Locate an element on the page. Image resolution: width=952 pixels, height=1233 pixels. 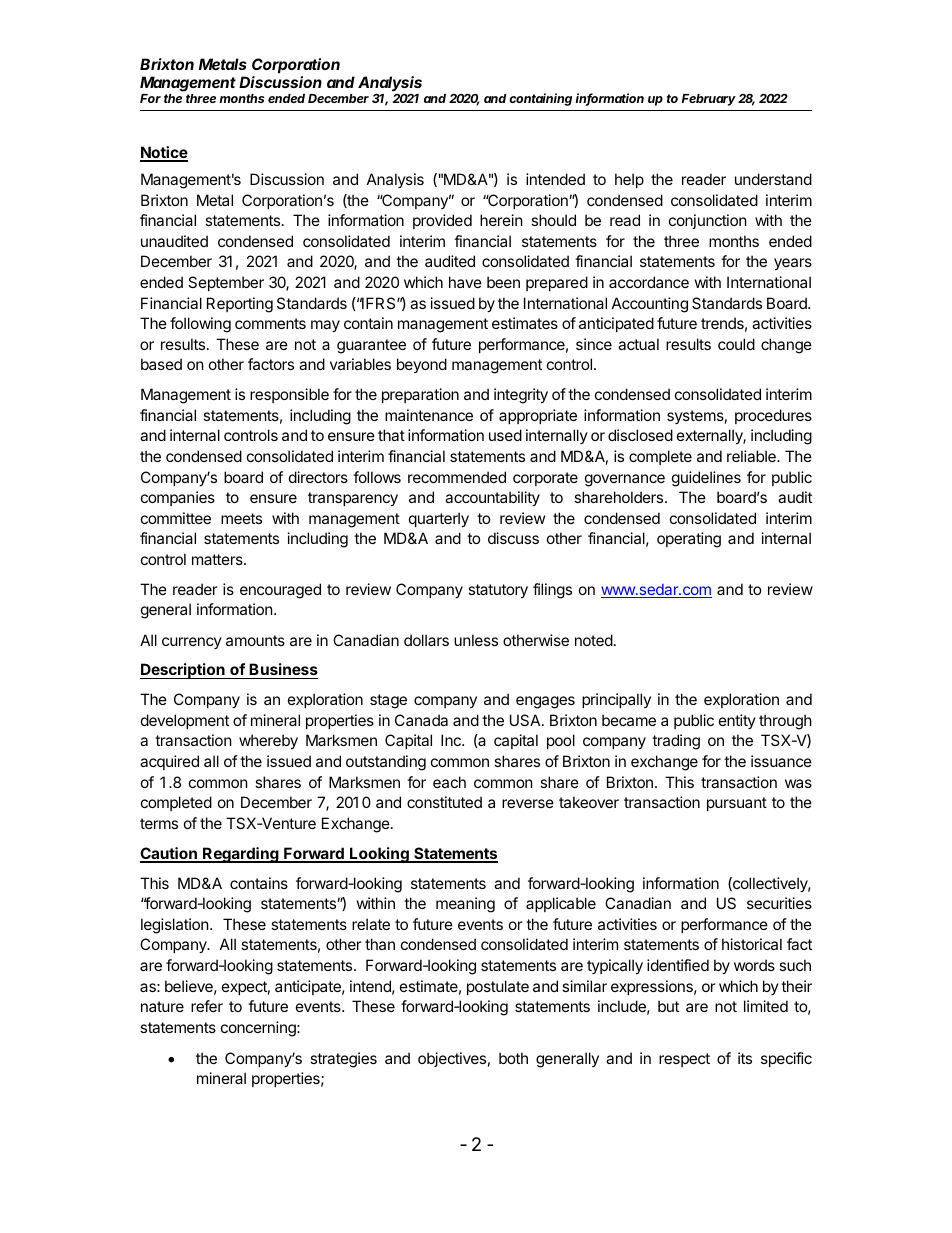
statutory is located at coordinates (498, 591).
